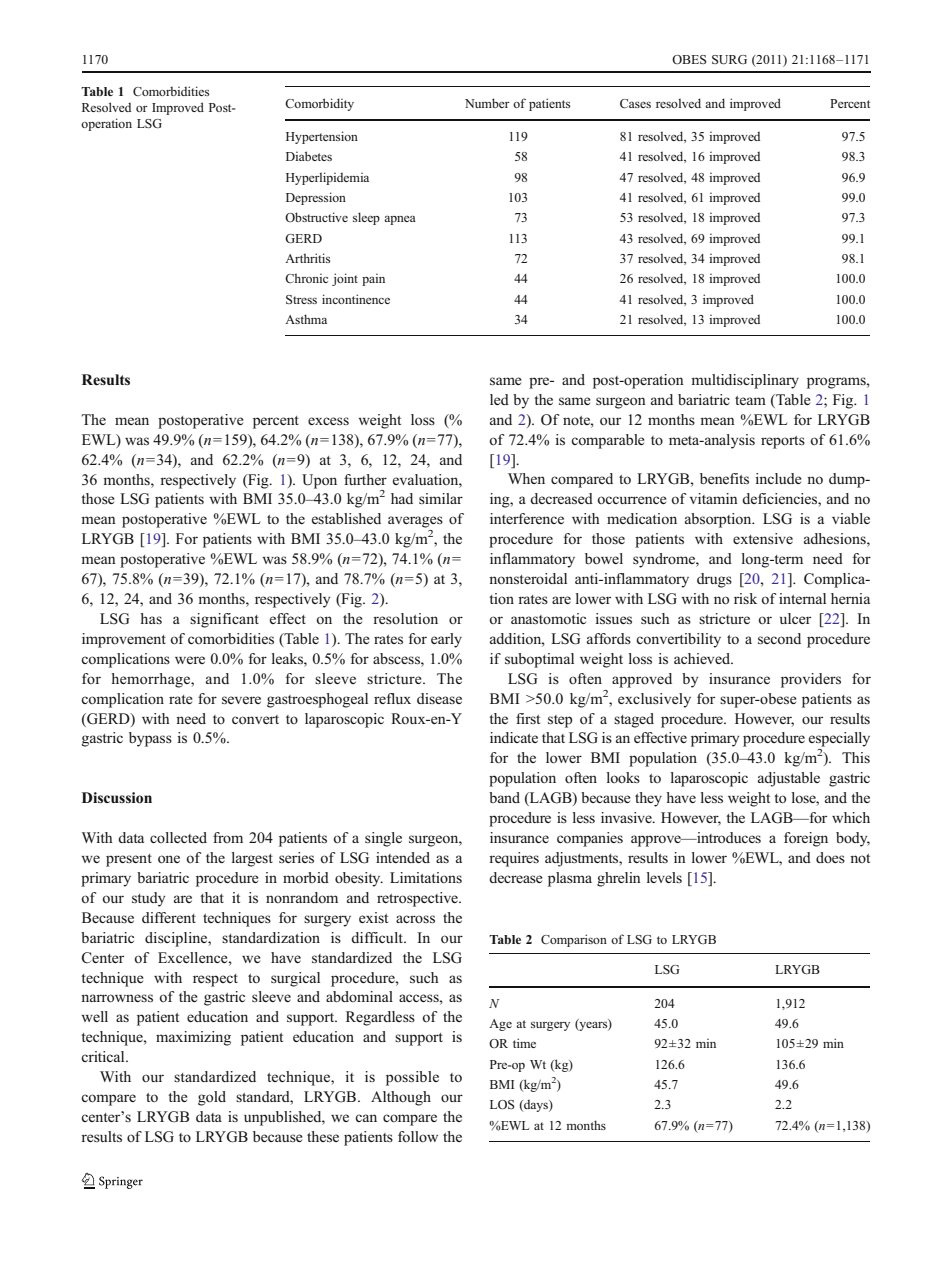 This page has height=1265, width=952. Describe the element at coordinates (309, 156) in the page. I see `Diabetes` at that location.
